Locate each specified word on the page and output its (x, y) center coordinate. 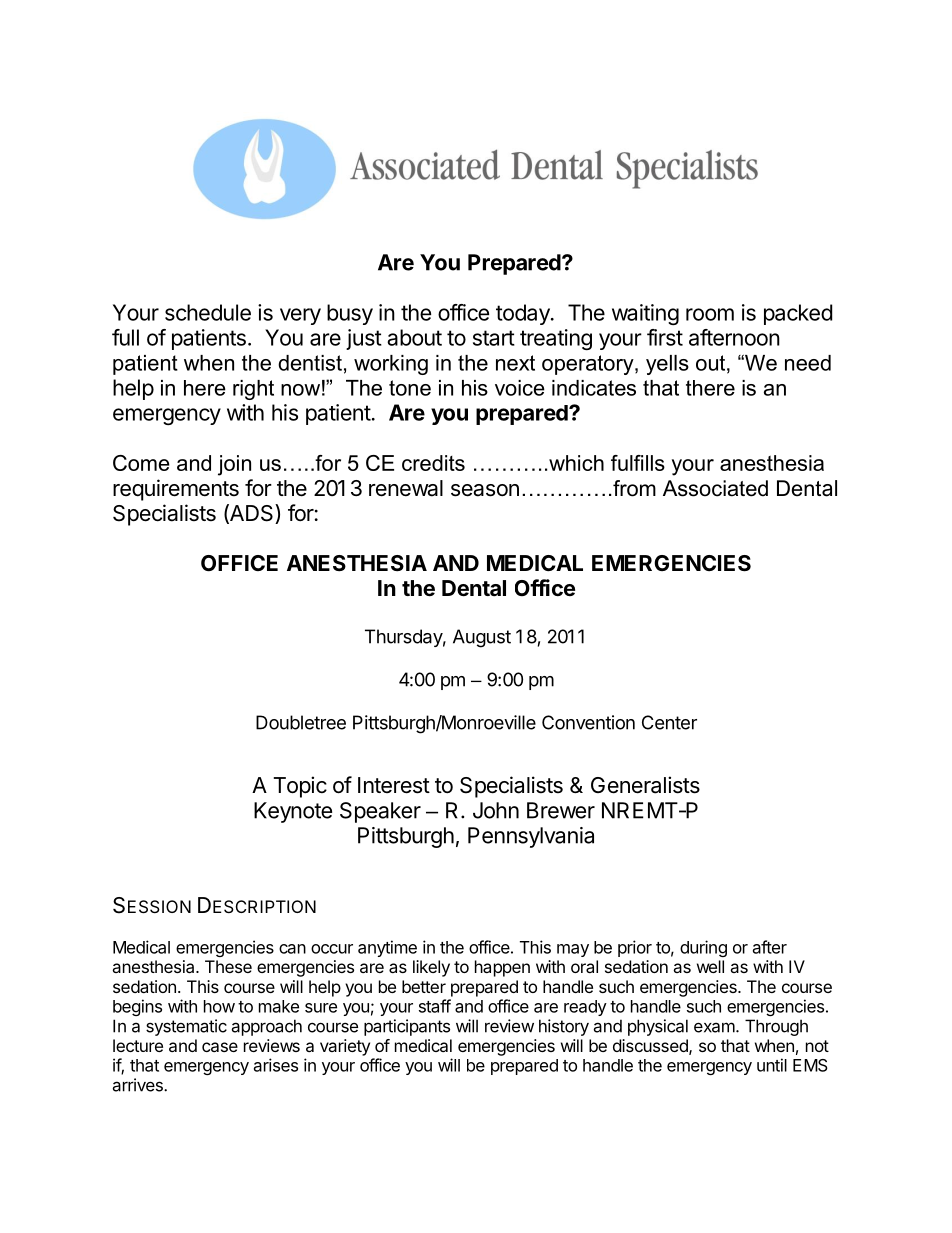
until (772, 1065)
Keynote (293, 812)
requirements (176, 490)
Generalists (645, 785)
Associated (715, 488)
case (220, 1047)
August (482, 638)
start (494, 338)
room (710, 314)
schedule (208, 312)
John (496, 810)
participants (407, 1027)
